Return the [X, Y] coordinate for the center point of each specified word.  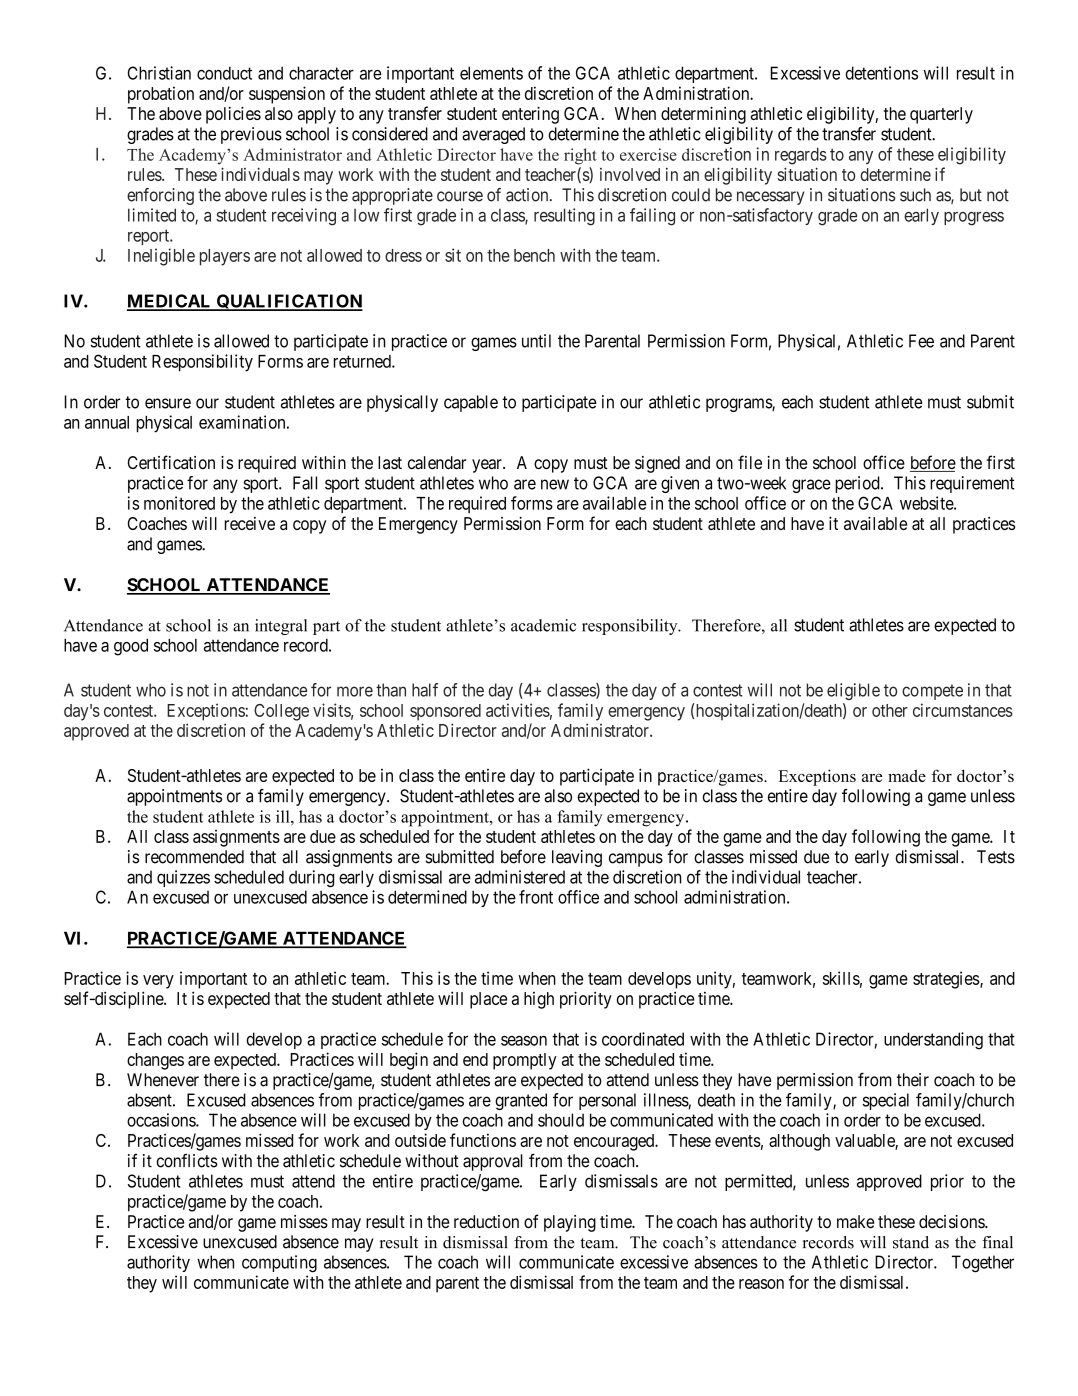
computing [279, 1264]
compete [932, 692]
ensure [168, 403]
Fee [921, 341]
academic [543, 625]
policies [233, 115]
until [536, 341]
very [158, 982]
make [855, 1222]
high [539, 1000]
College [281, 712]
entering [530, 115]
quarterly [941, 115]
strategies [946, 980]
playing [570, 1223]
